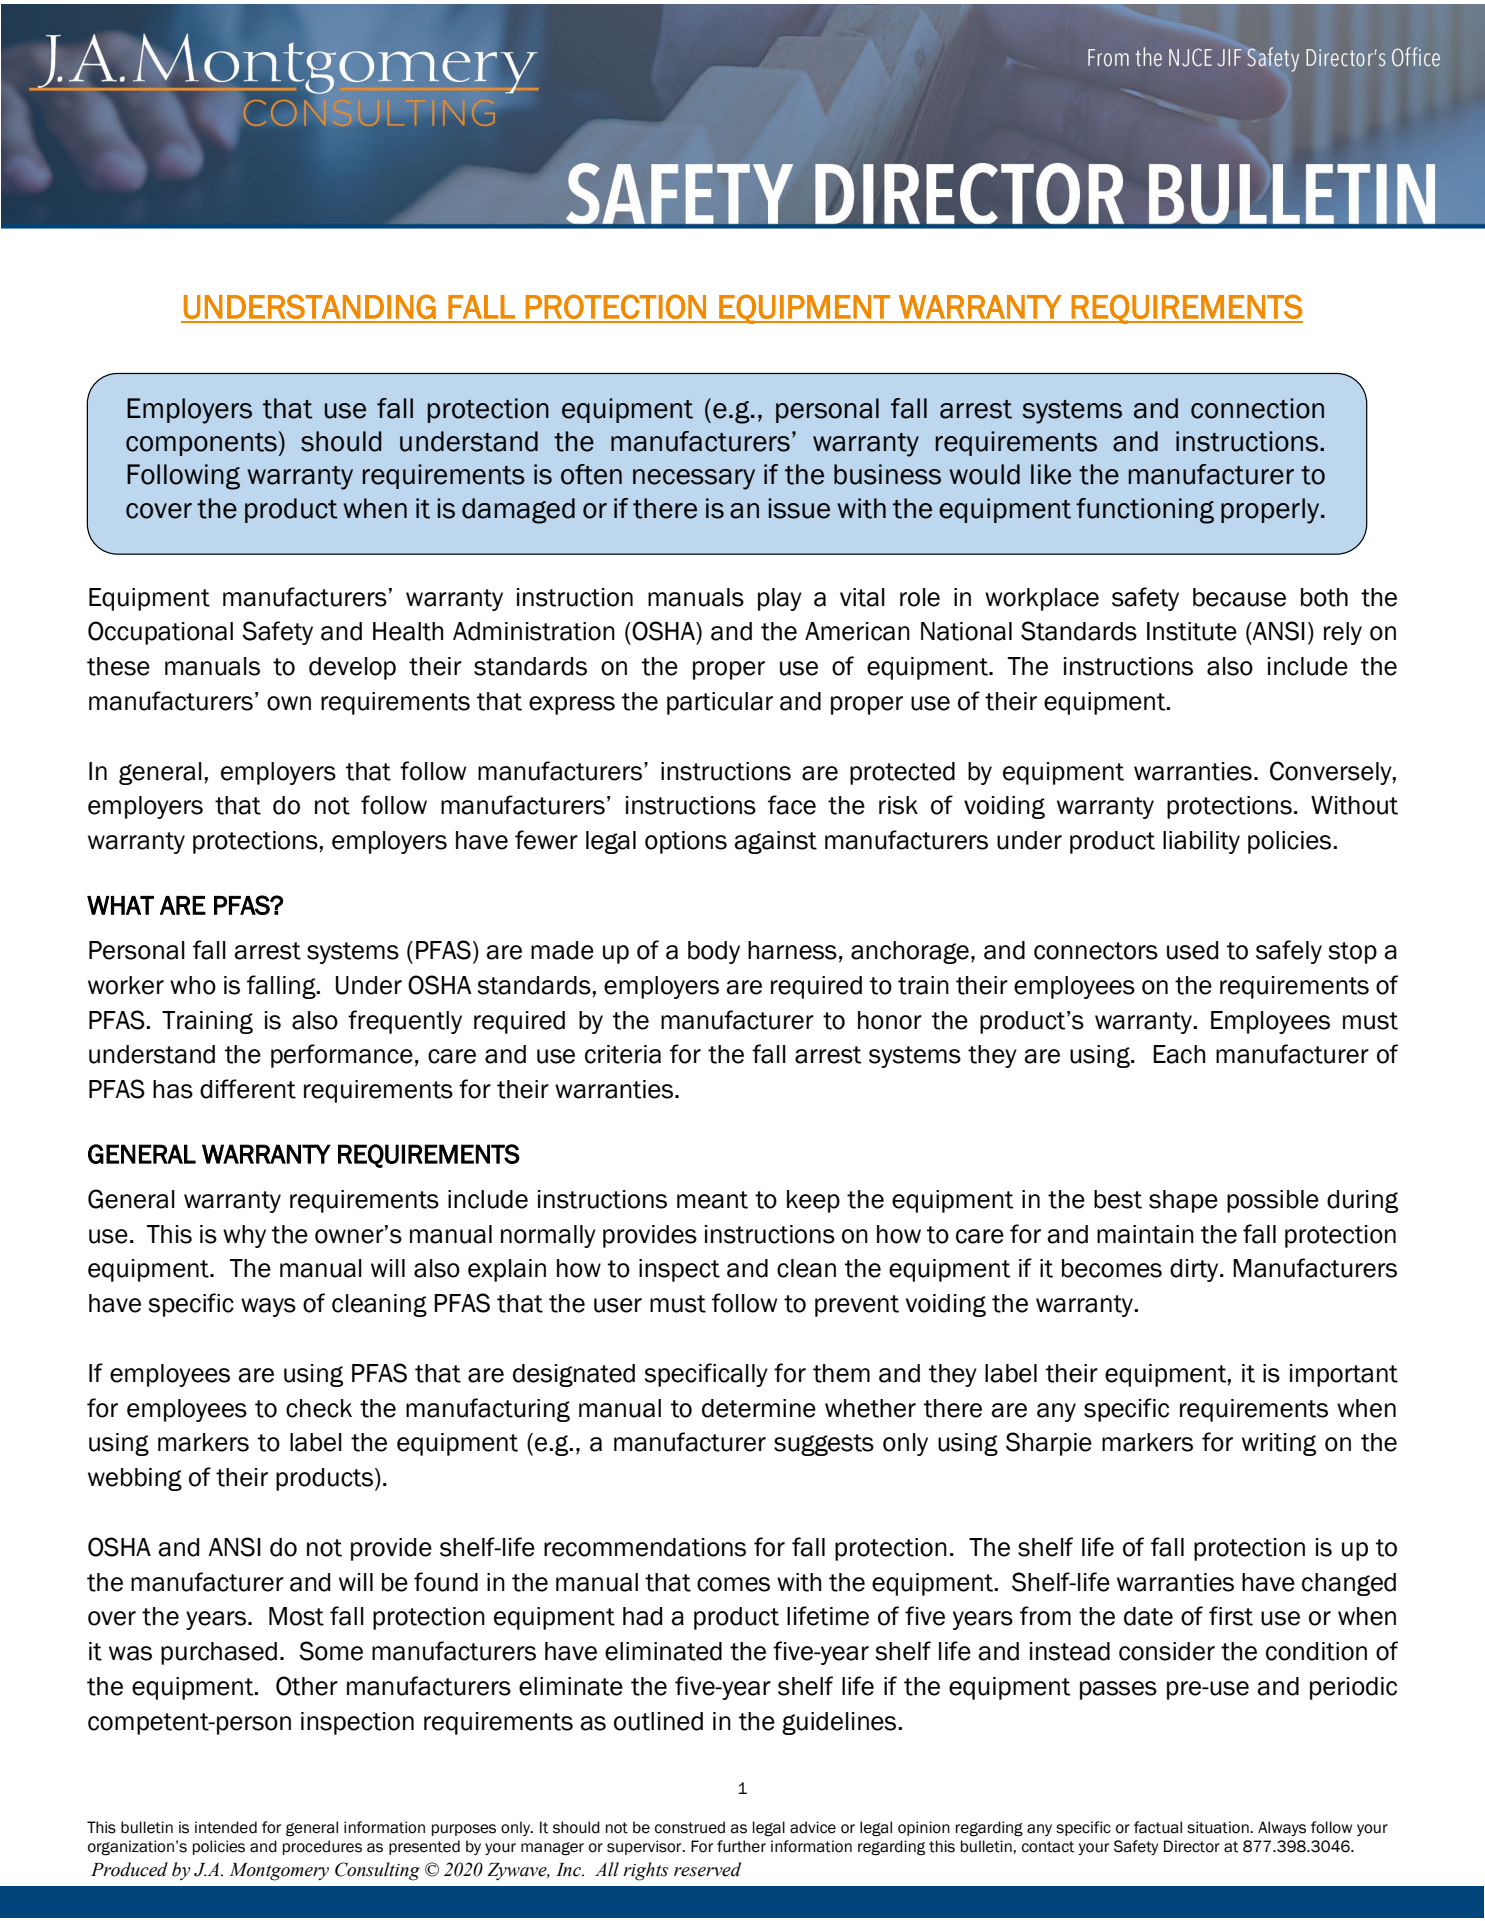 This screenshot has height=1921, width=1485. What do you see at coordinates (226, 1827) in the screenshot?
I see `intended` at bounding box center [226, 1827].
